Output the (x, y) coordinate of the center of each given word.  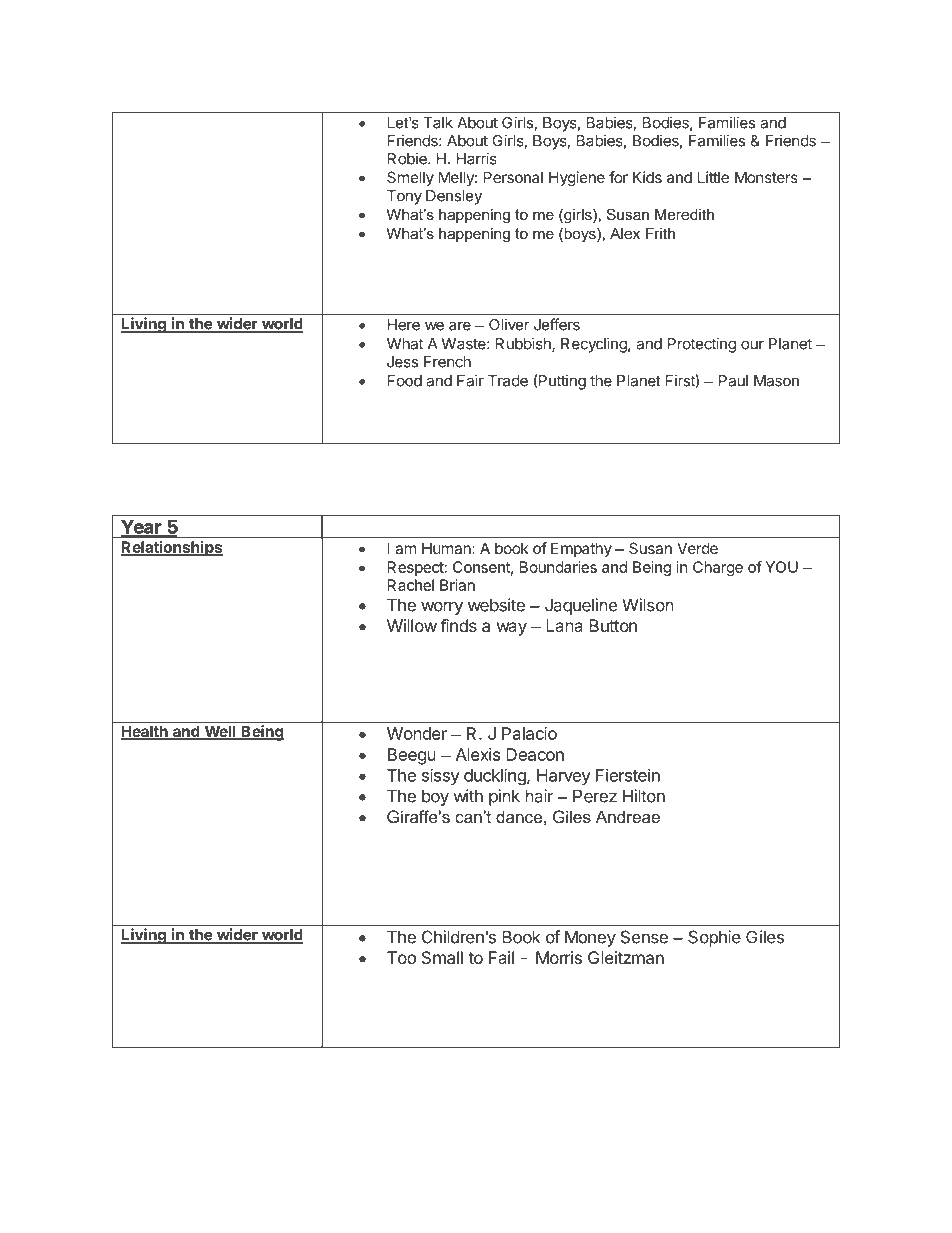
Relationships (172, 548)
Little (713, 177)
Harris (477, 158)
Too (401, 957)
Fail (501, 957)
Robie (408, 158)
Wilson (648, 605)
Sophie (714, 938)
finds (458, 625)
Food (405, 381)
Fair (470, 380)
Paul (733, 381)
